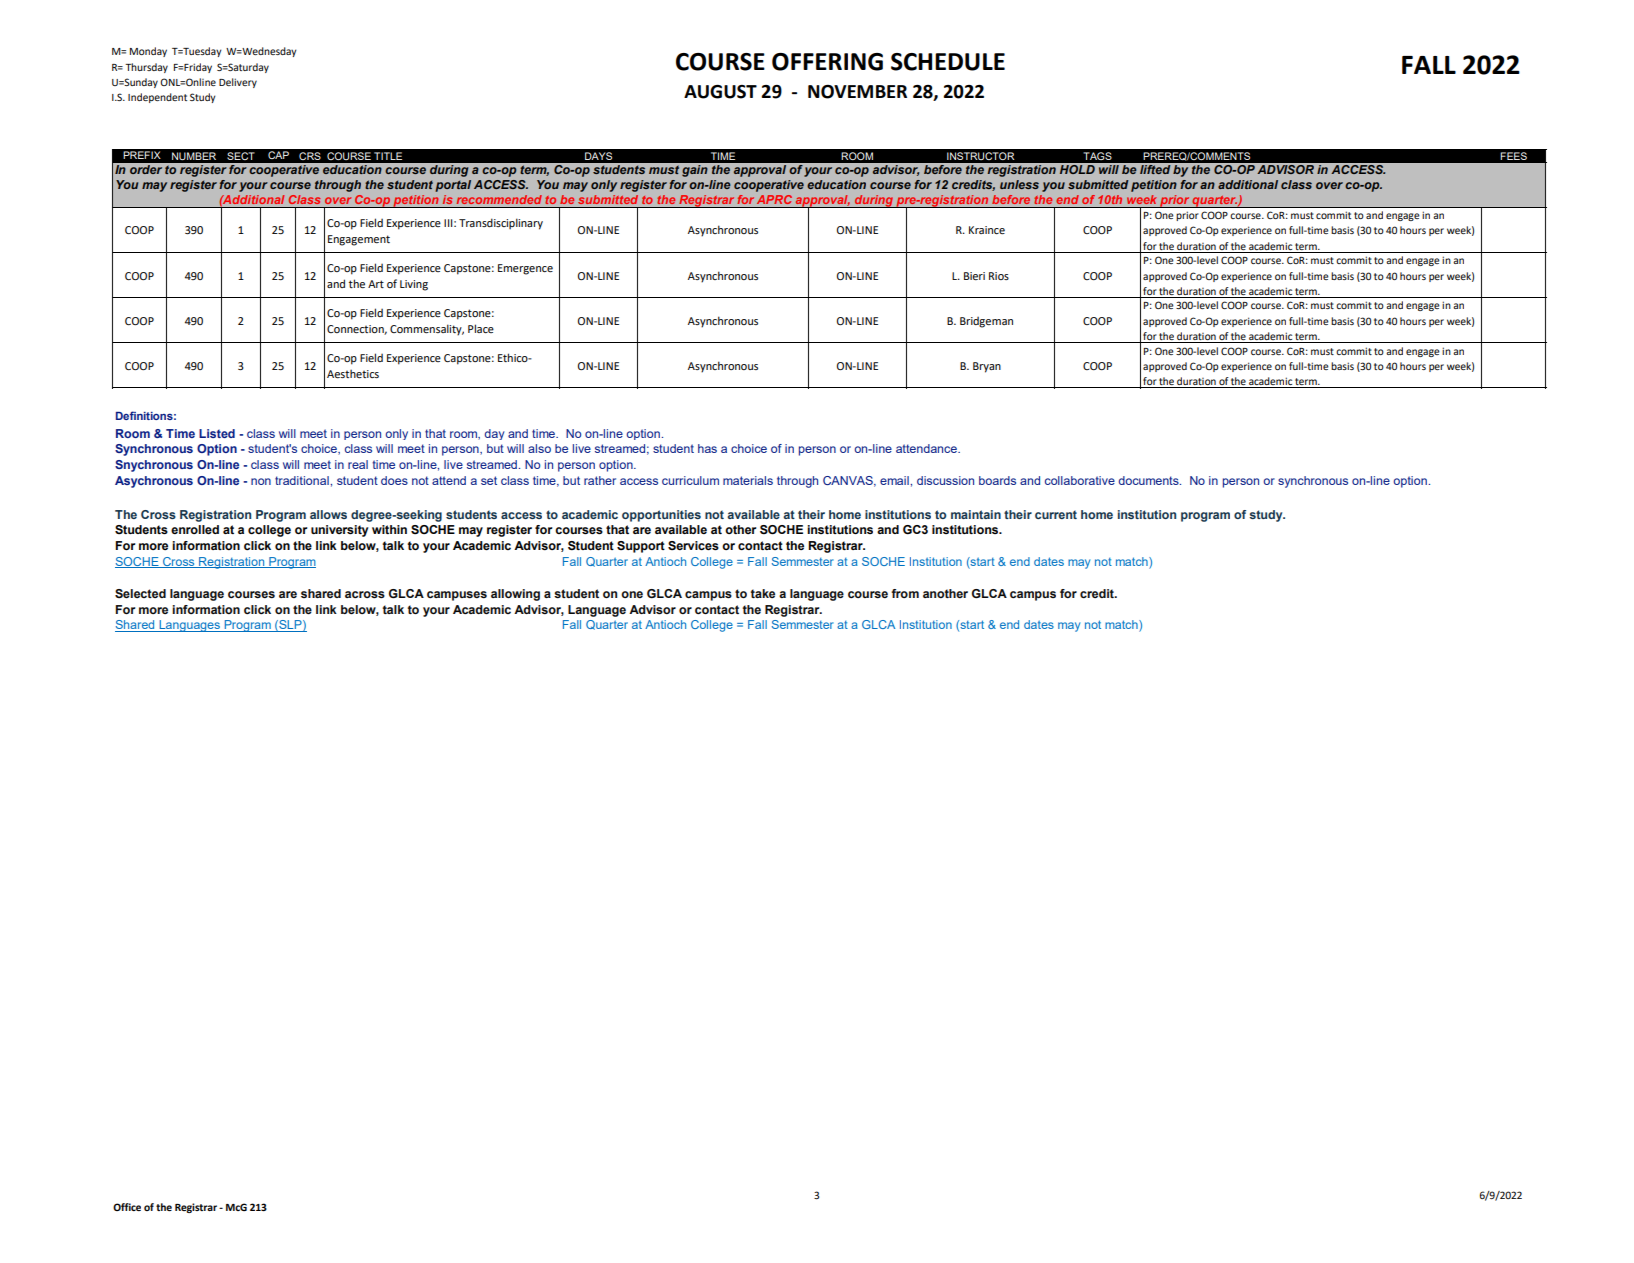  What do you see at coordinates (720, 92) in the image?
I see `AUGUST` at bounding box center [720, 92].
